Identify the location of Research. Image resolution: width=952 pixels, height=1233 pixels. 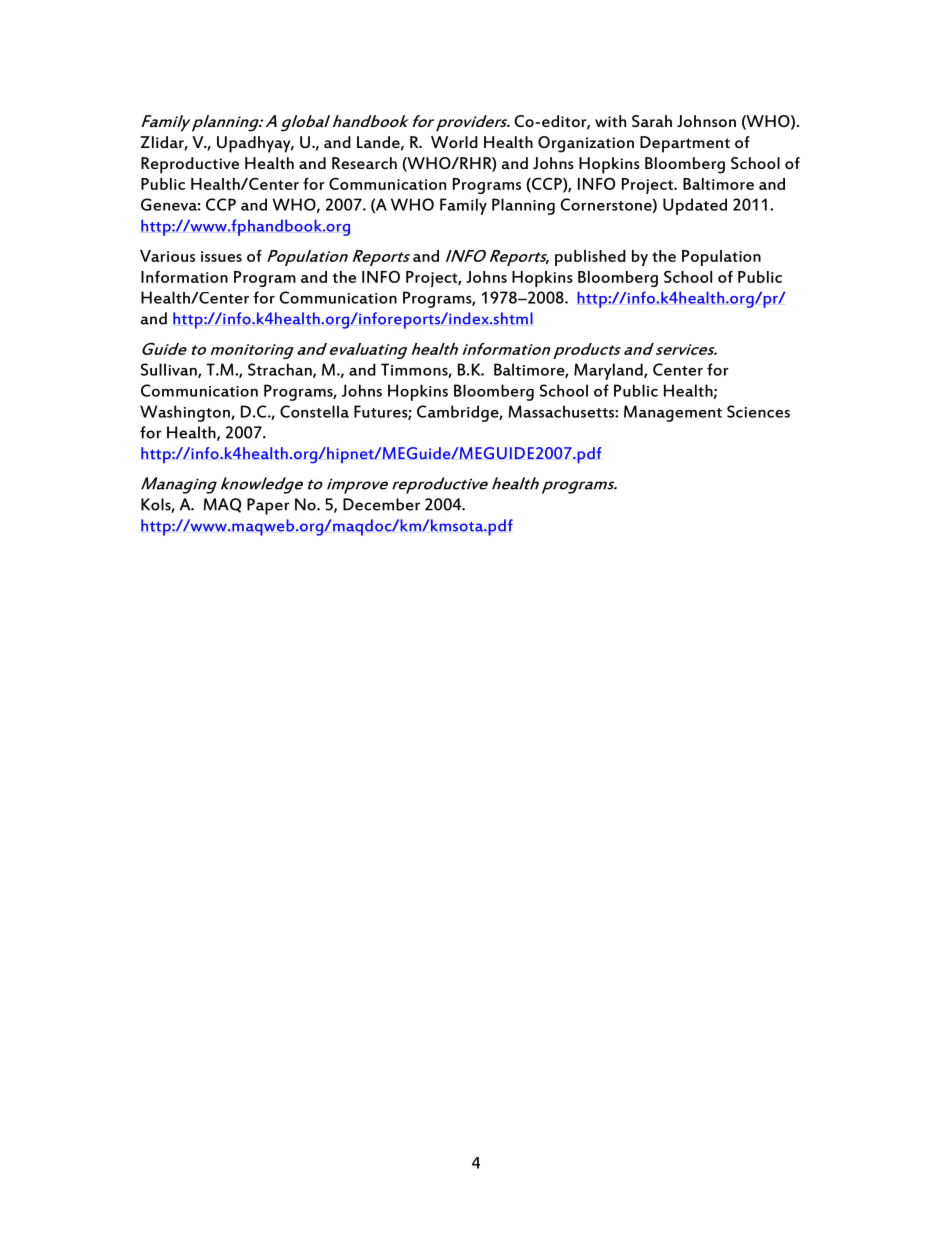
(364, 163).
